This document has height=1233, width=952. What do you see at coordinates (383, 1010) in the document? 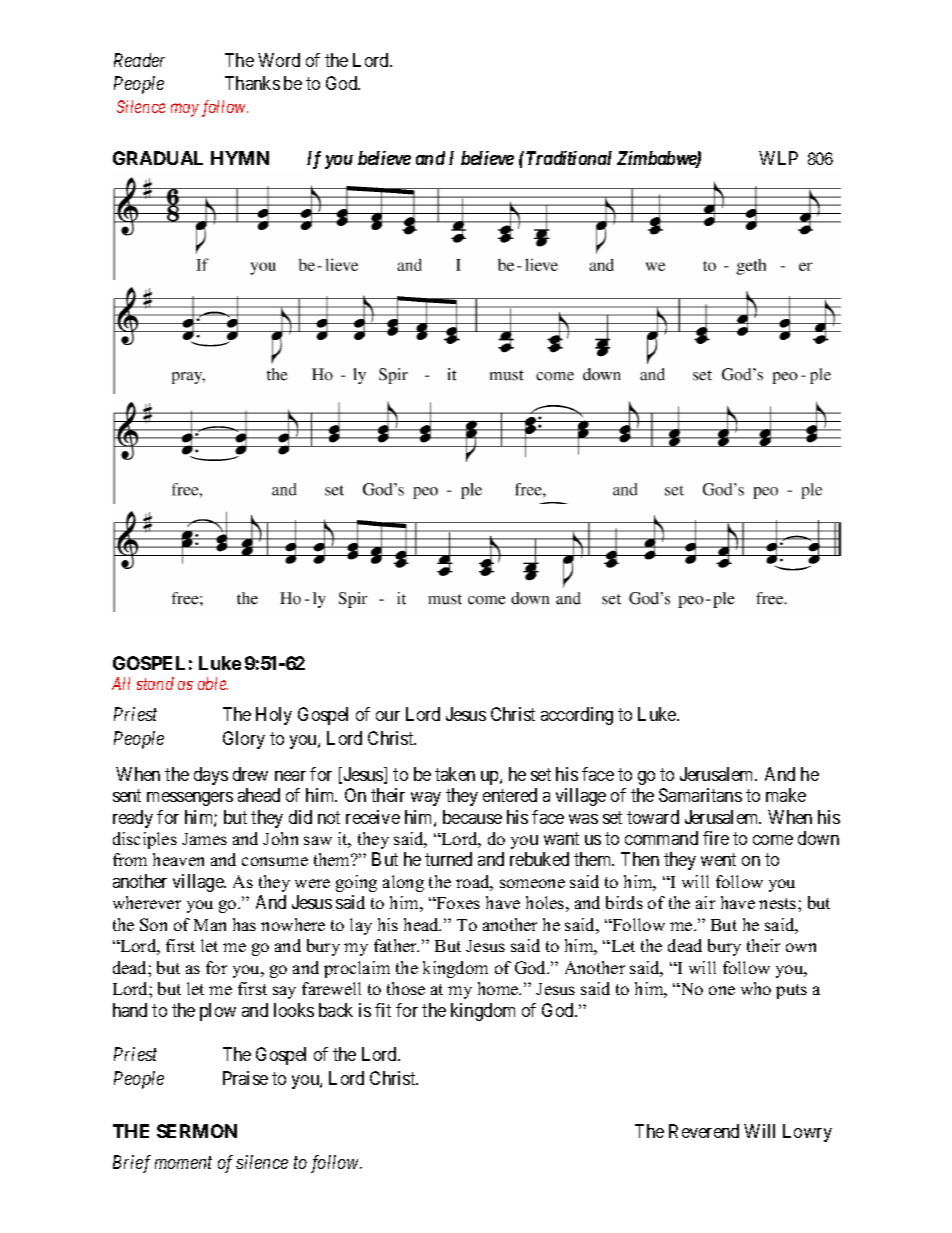
I see `fit` at bounding box center [383, 1010].
